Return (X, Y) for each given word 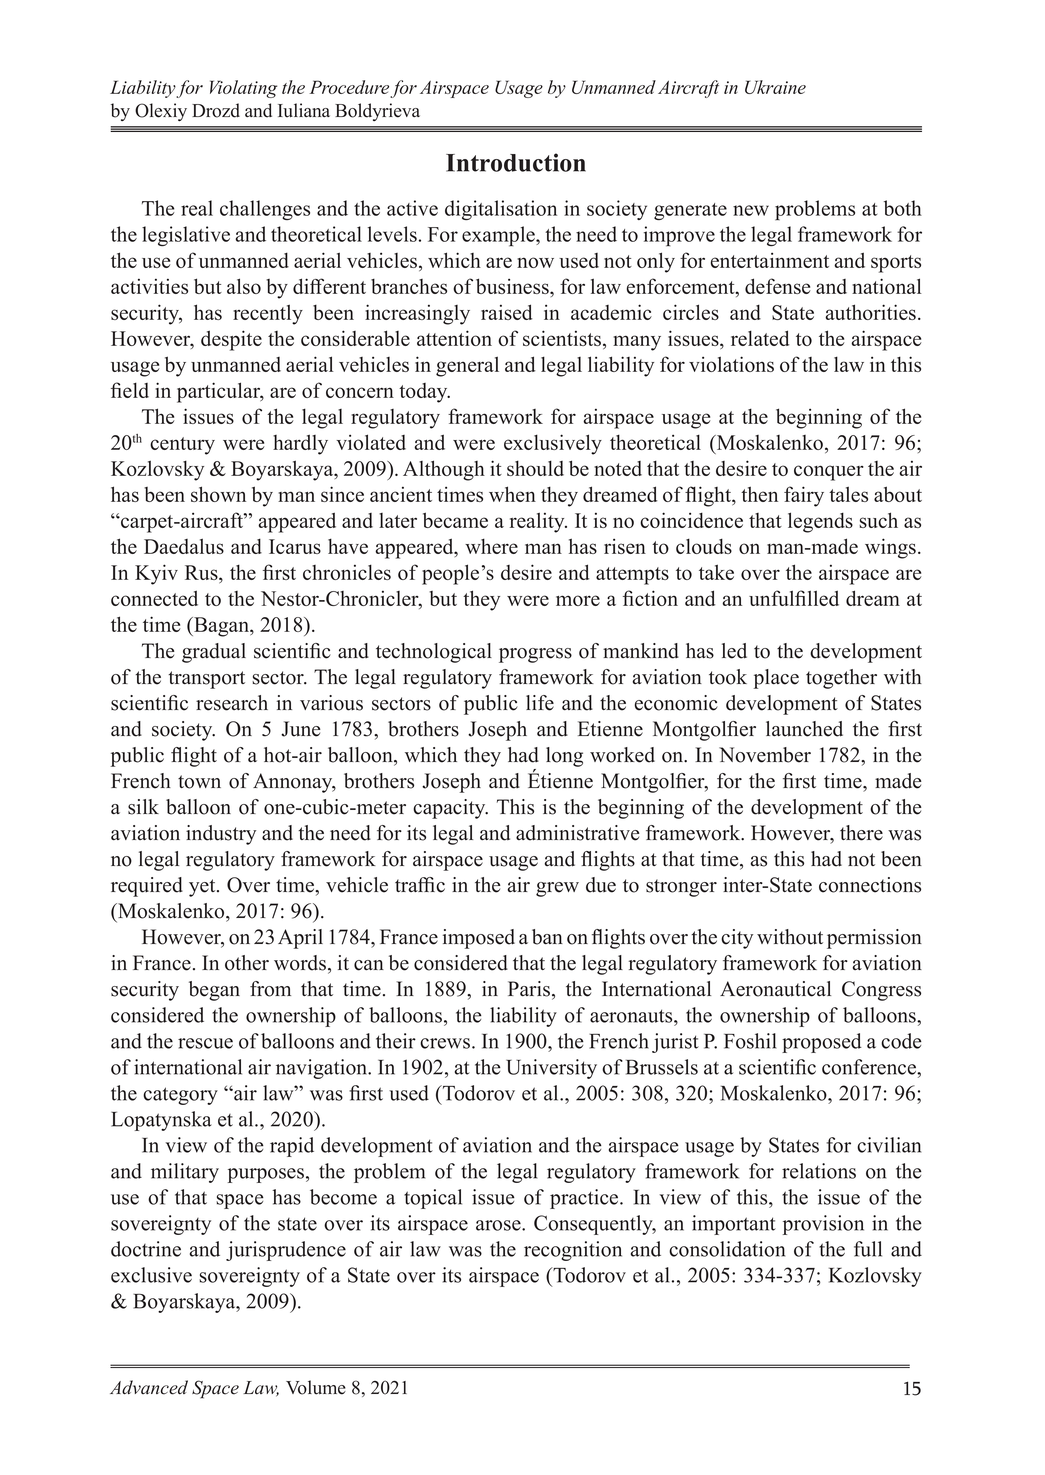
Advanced (149, 1387)
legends (820, 522)
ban (547, 937)
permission (874, 939)
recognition (573, 1251)
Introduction (516, 162)
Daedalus (184, 546)
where (491, 546)
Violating (243, 89)
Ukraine (775, 87)
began (214, 991)
